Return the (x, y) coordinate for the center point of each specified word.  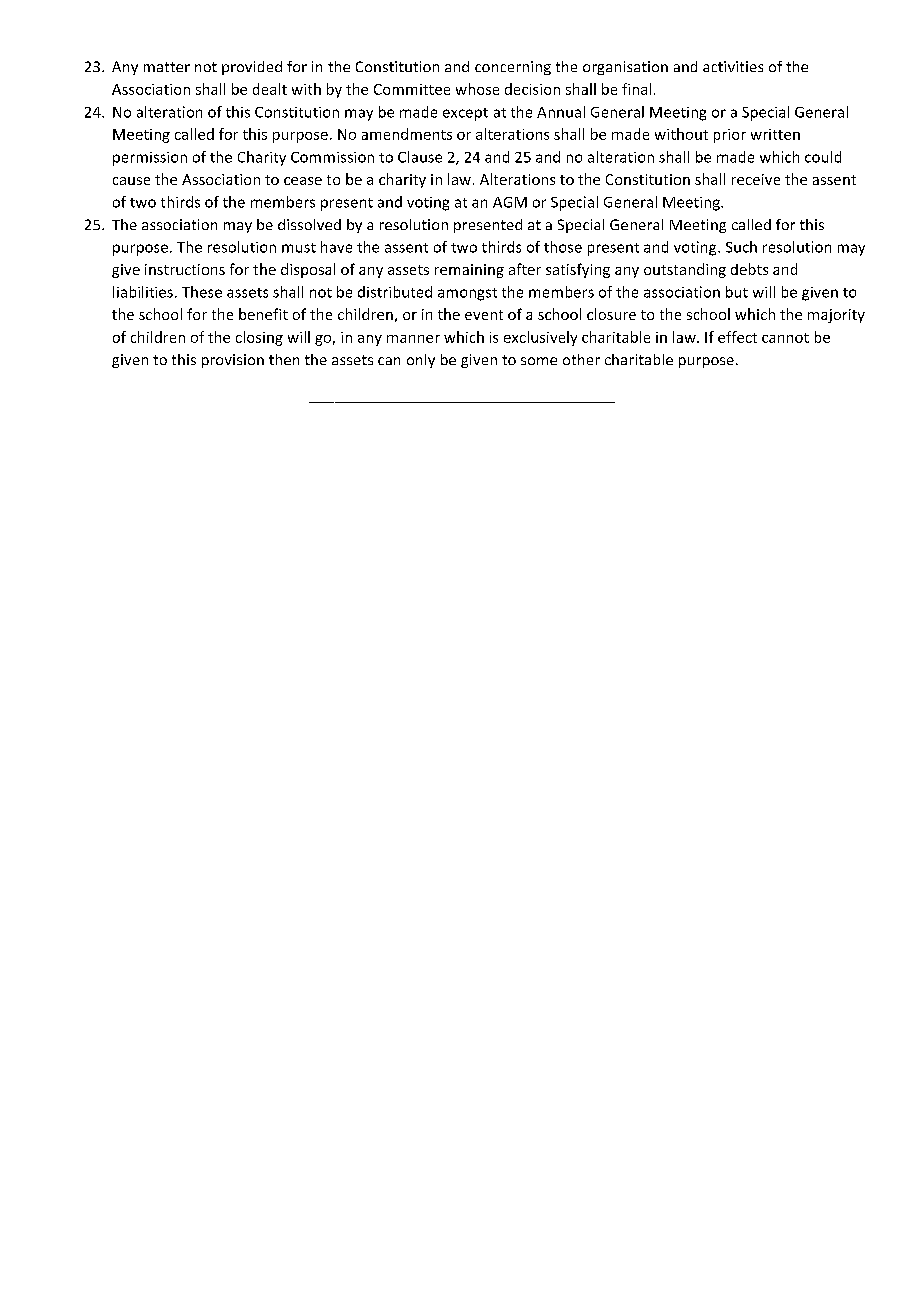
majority (836, 316)
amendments (407, 134)
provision (233, 361)
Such (741, 247)
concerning (513, 68)
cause (131, 181)
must (299, 248)
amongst (467, 294)
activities (733, 66)
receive (756, 179)
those (563, 247)
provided (252, 68)
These (202, 292)
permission (150, 159)
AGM (510, 202)
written (775, 134)
